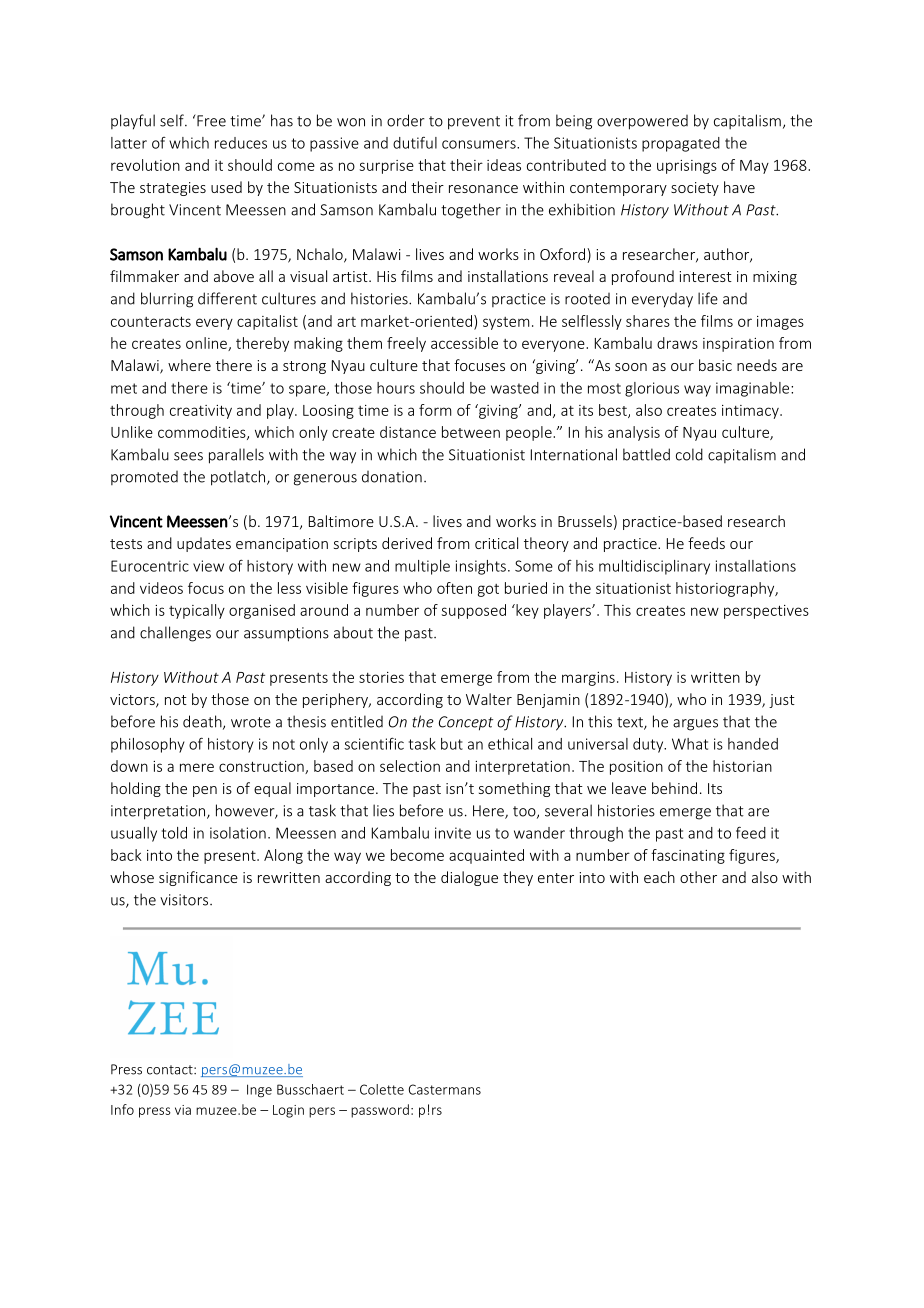 The height and width of the document is (1308, 924). What do you see at coordinates (197, 767) in the document?
I see `mere` at bounding box center [197, 767].
